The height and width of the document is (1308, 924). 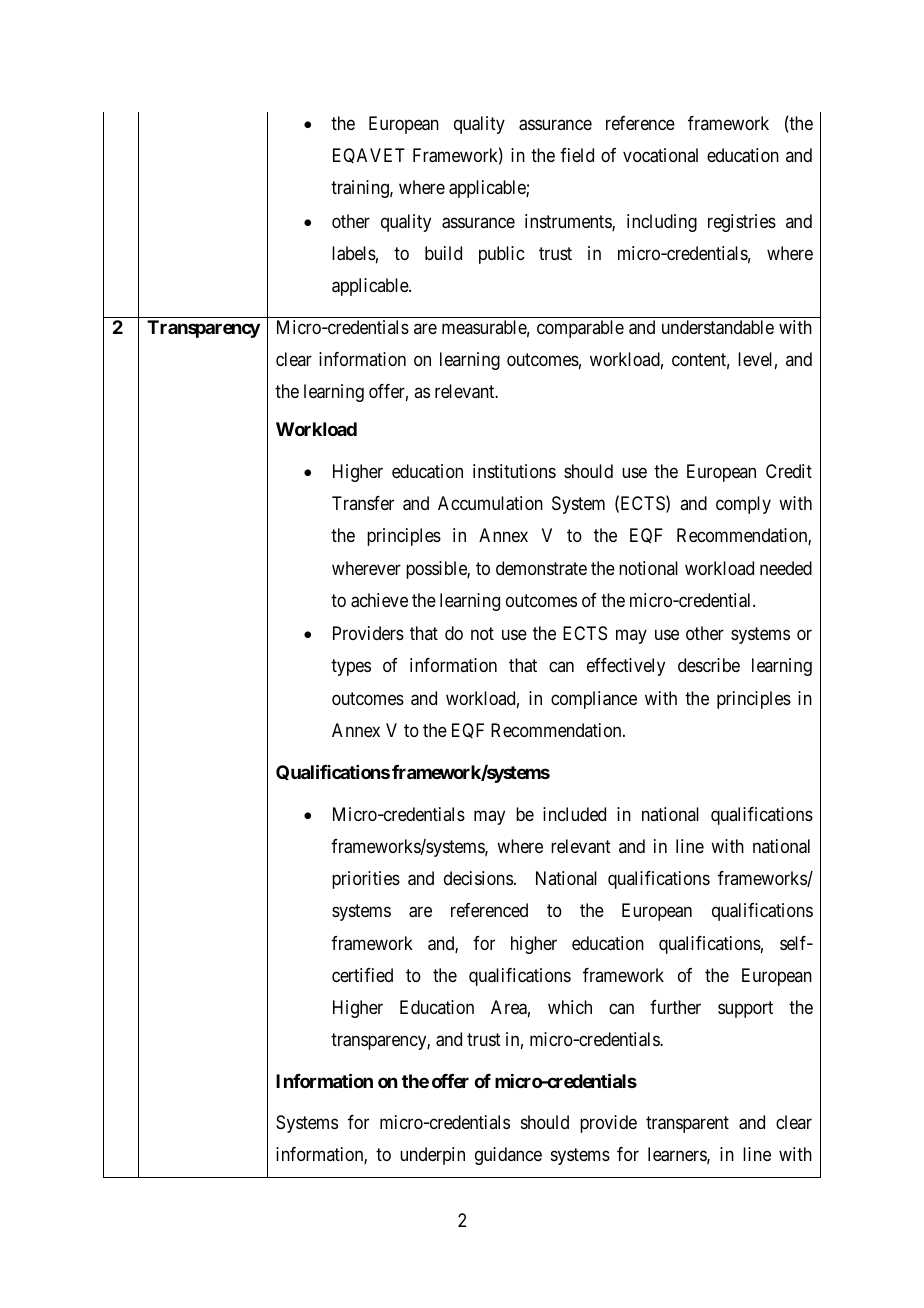 I want to click on registries, so click(x=742, y=223).
